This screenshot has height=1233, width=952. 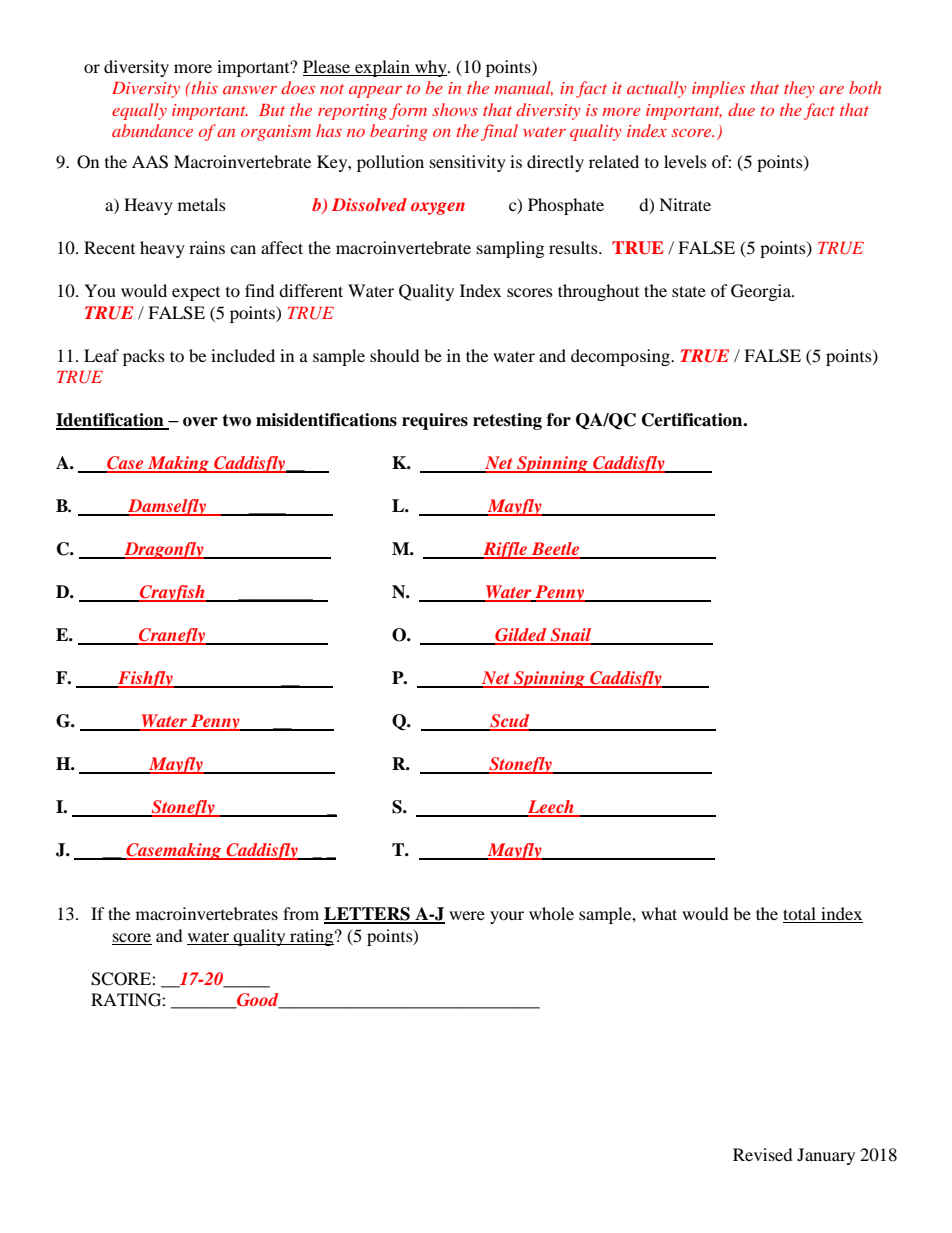 What do you see at coordinates (455, 109) in the screenshot?
I see `shows` at bounding box center [455, 109].
